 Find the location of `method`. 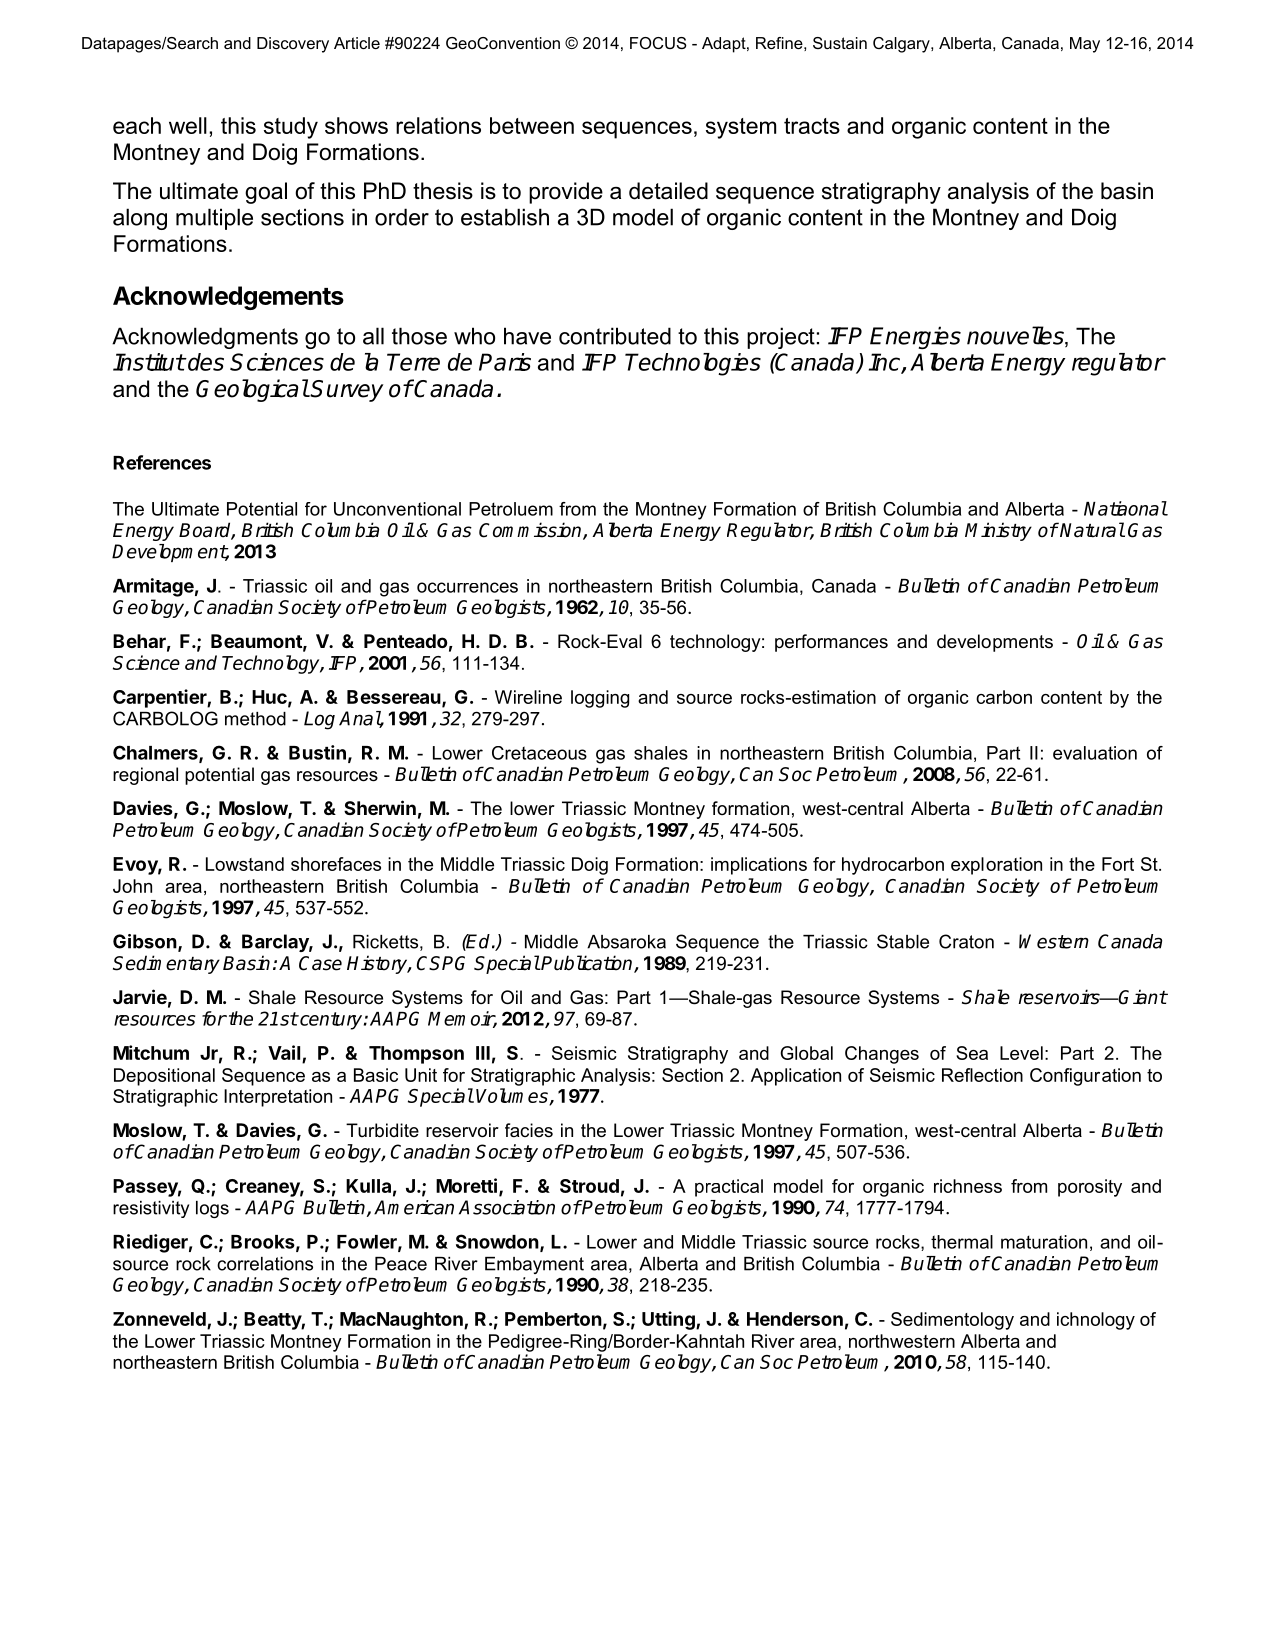

method is located at coordinates (255, 719).
